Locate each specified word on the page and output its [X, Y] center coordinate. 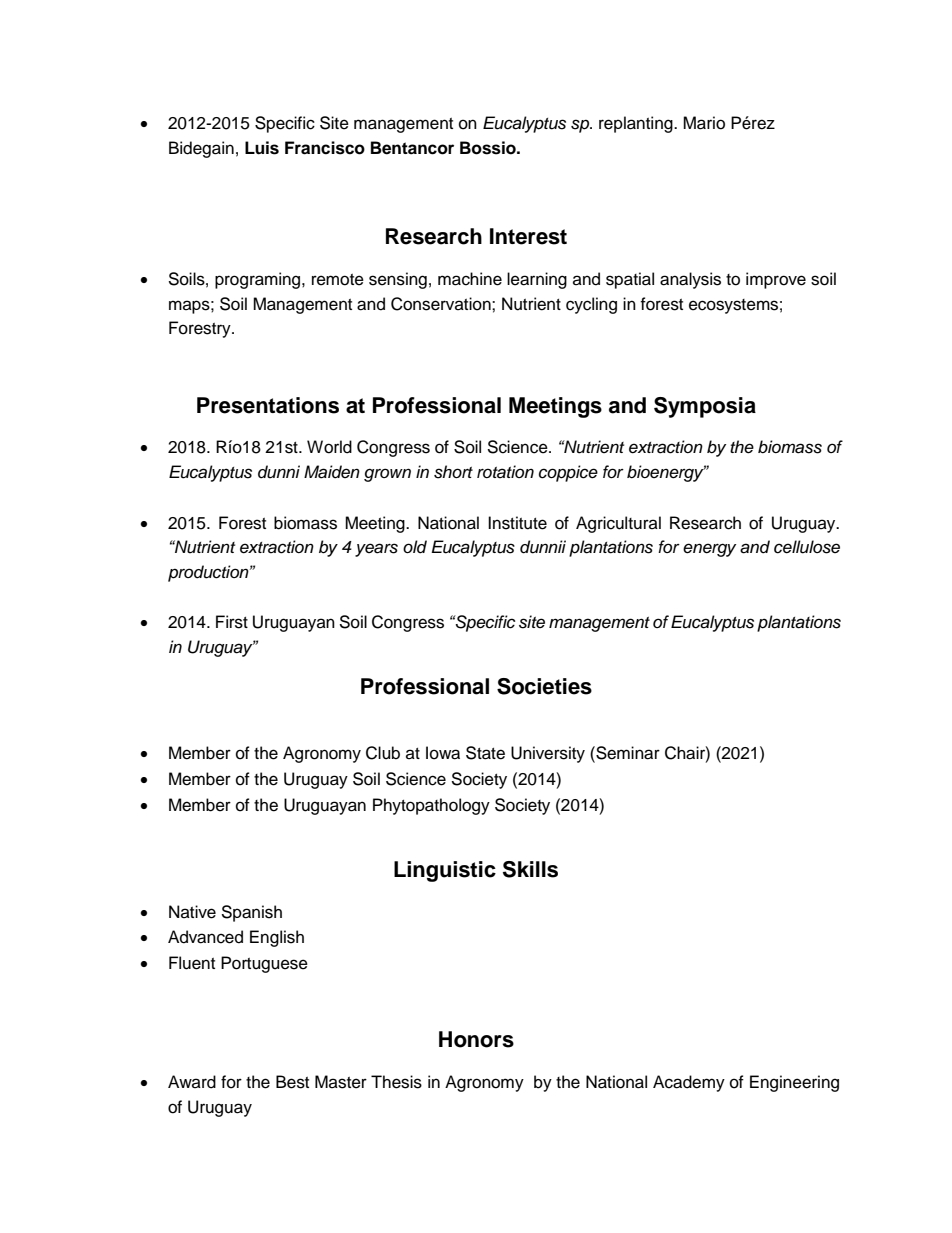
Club [383, 753]
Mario [704, 123]
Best [292, 1082]
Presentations [268, 405]
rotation [505, 472]
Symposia [705, 407]
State [485, 753]
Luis [262, 148]
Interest [528, 236]
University [548, 754]
